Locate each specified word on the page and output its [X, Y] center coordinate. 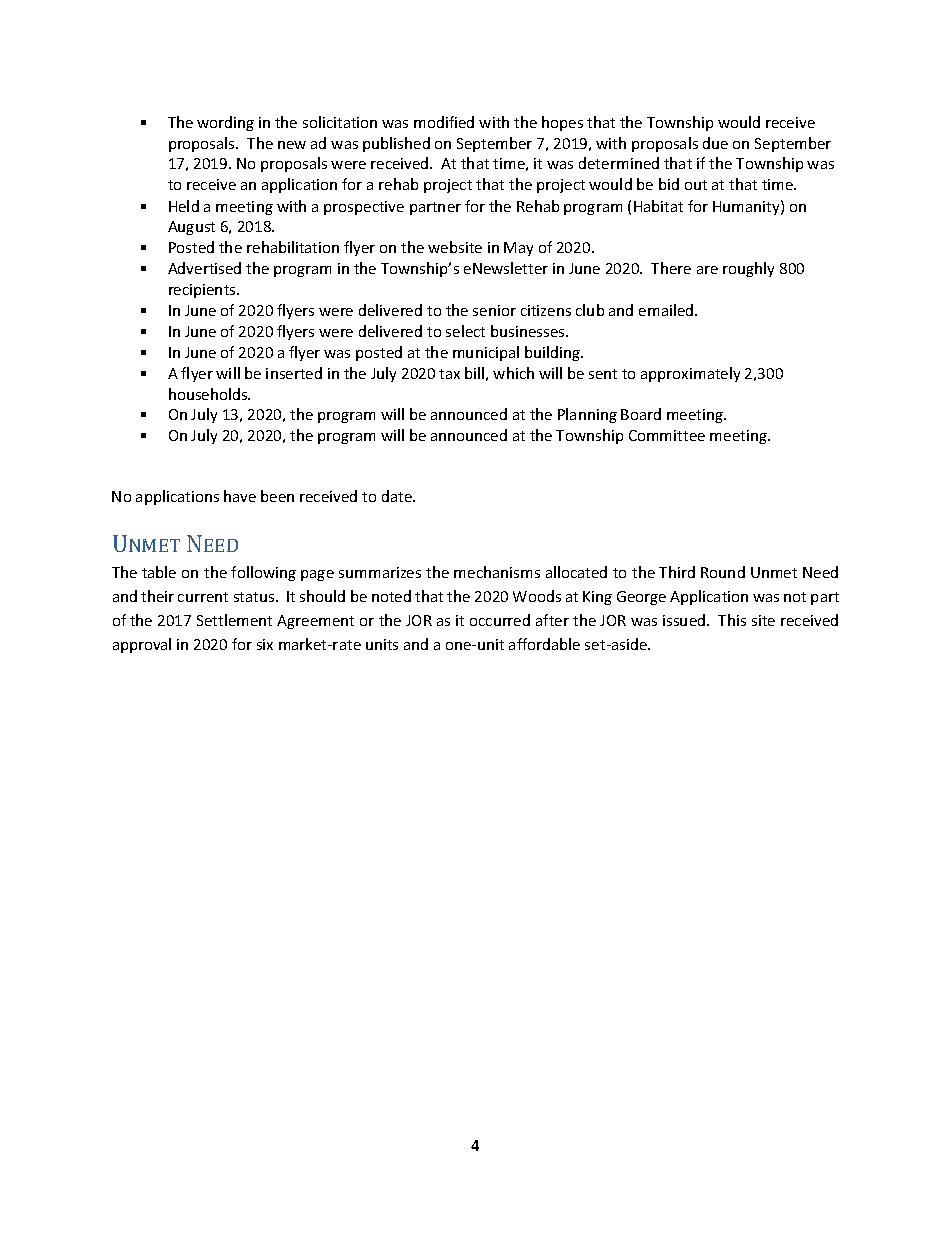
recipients [203, 291]
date [398, 496]
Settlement [234, 620]
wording [225, 123]
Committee [667, 435]
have [240, 496]
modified [444, 122]
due [715, 143]
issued [685, 620]
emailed [667, 310]
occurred [500, 620]
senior [494, 310]
